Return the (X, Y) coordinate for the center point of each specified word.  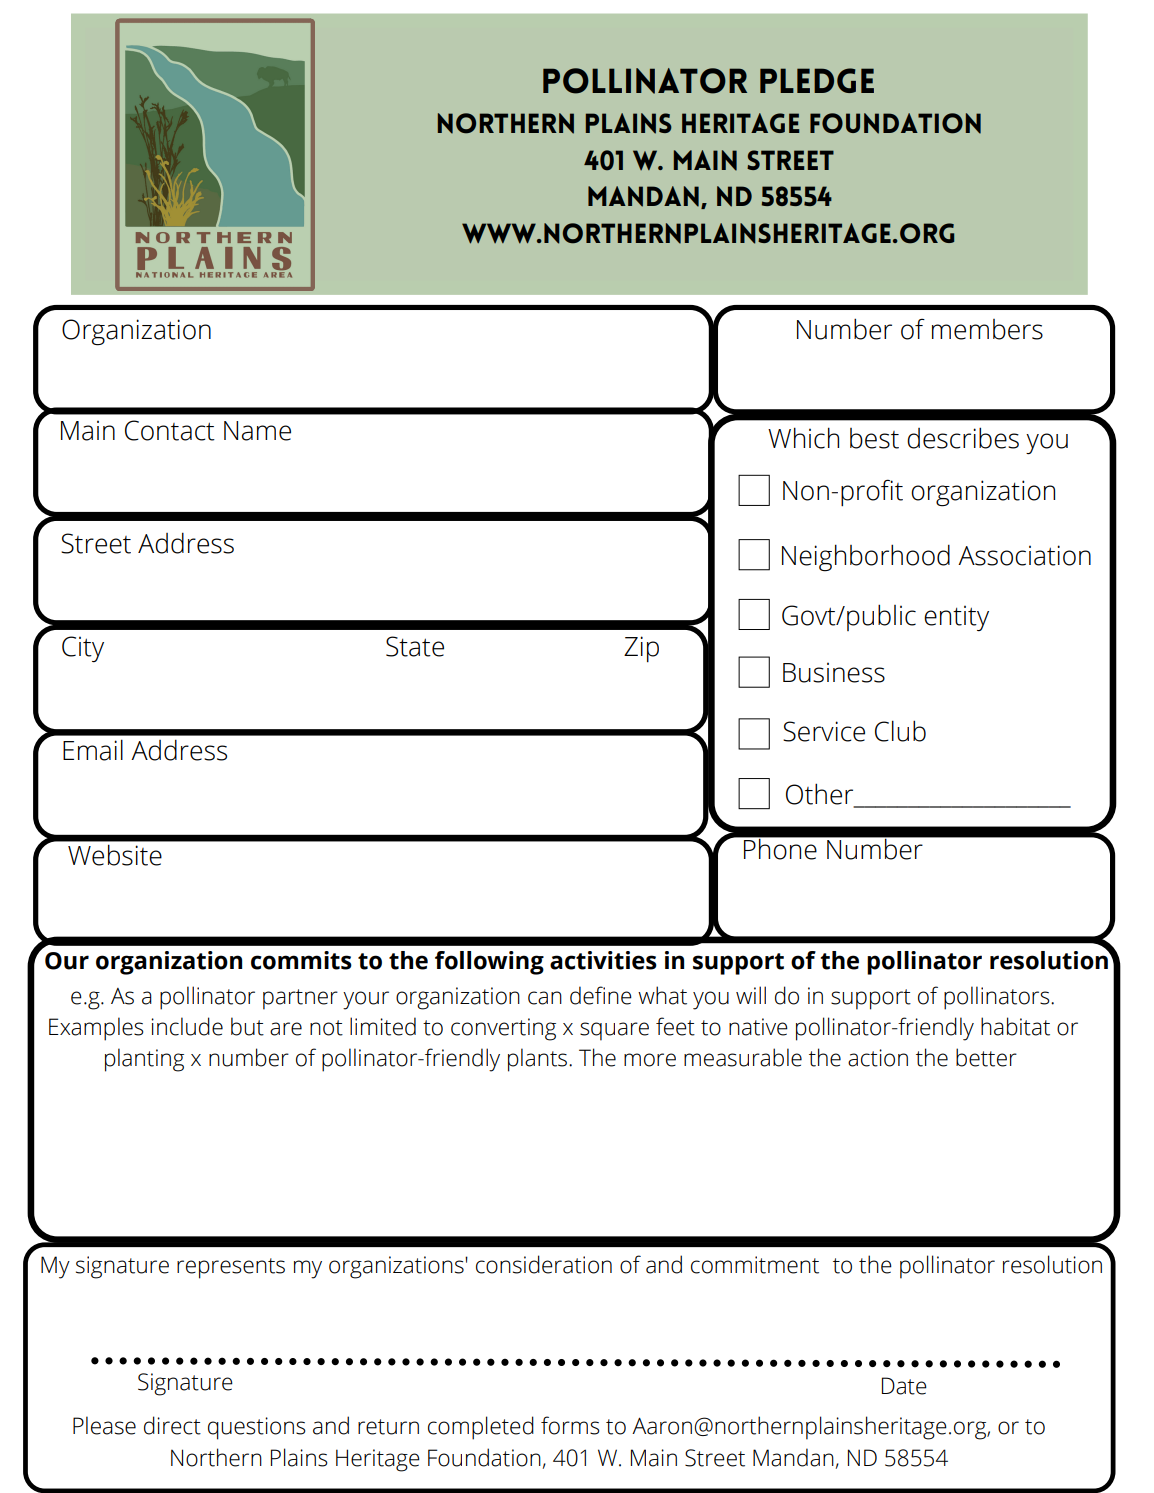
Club (900, 731)
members (987, 329)
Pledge (817, 80)
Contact (170, 430)
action (878, 1058)
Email (93, 750)
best (874, 438)
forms (570, 1425)
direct (172, 1425)
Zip (641, 649)
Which (803, 438)
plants (537, 1060)
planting (144, 1060)
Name (257, 431)
